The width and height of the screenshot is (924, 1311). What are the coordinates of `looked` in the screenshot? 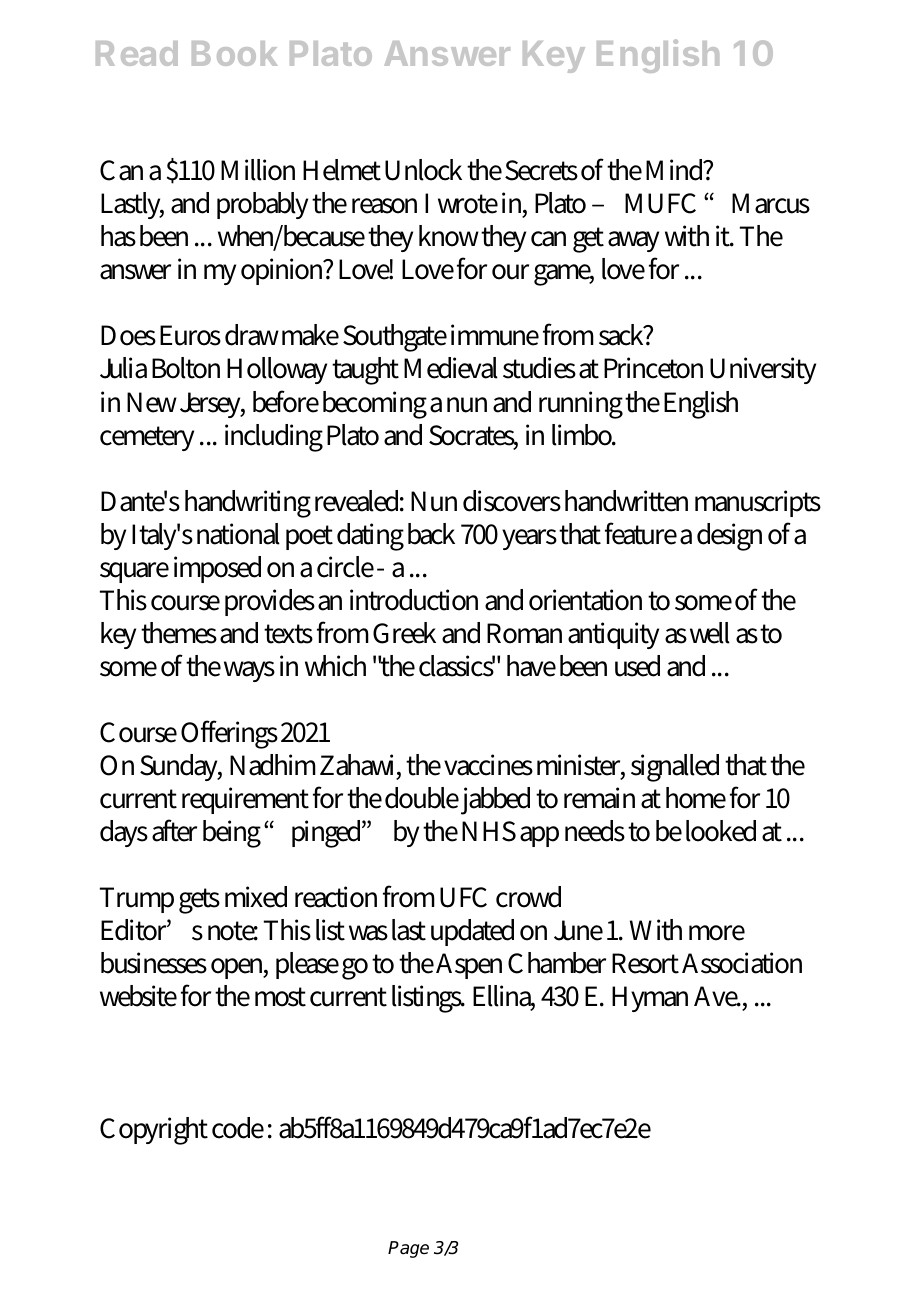 It's located at (721, 831).
